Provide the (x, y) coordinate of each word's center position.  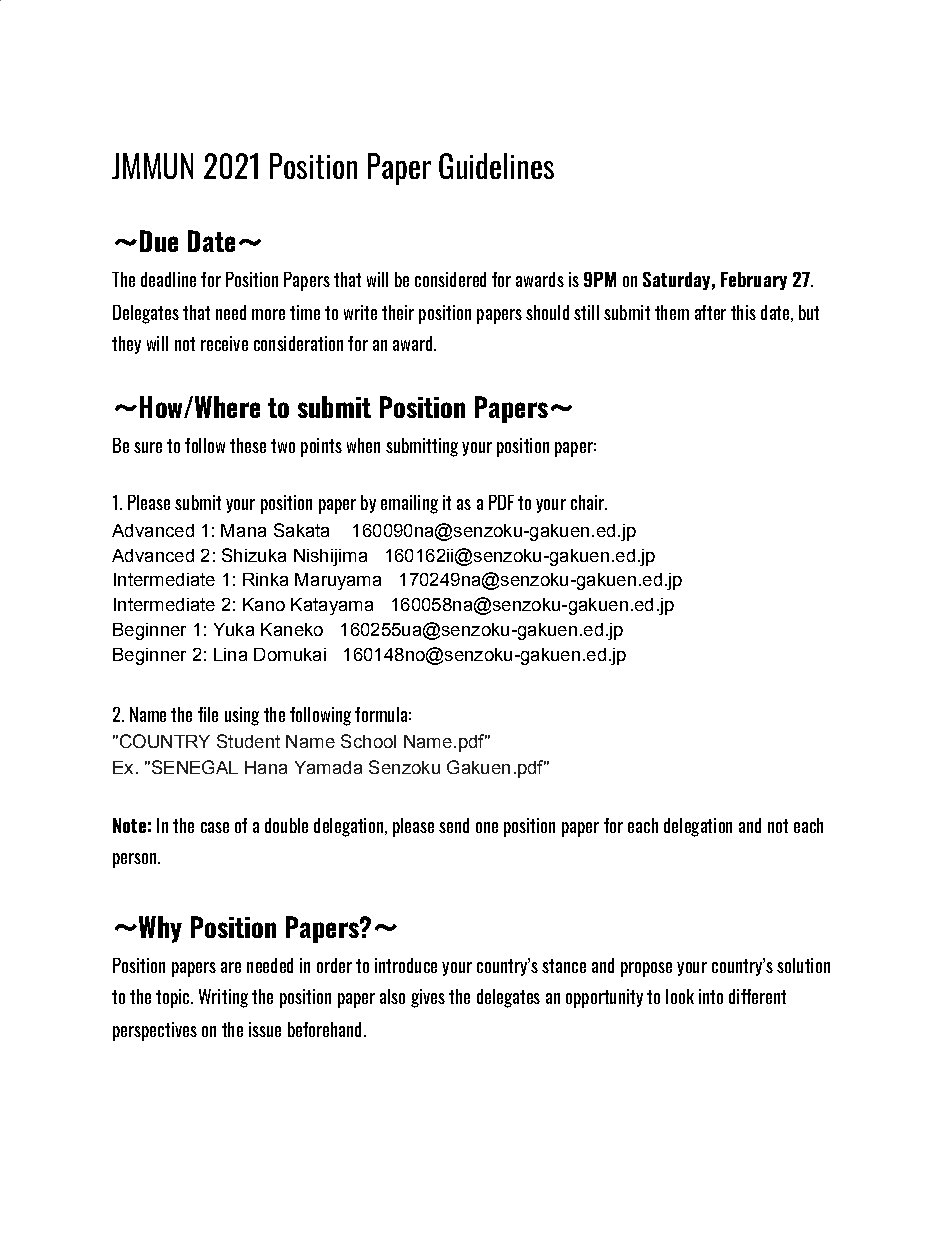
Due (159, 241)
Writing (223, 998)
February (754, 281)
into (711, 996)
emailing (409, 504)
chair (588, 502)
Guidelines (496, 166)
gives (428, 998)
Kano (264, 604)
